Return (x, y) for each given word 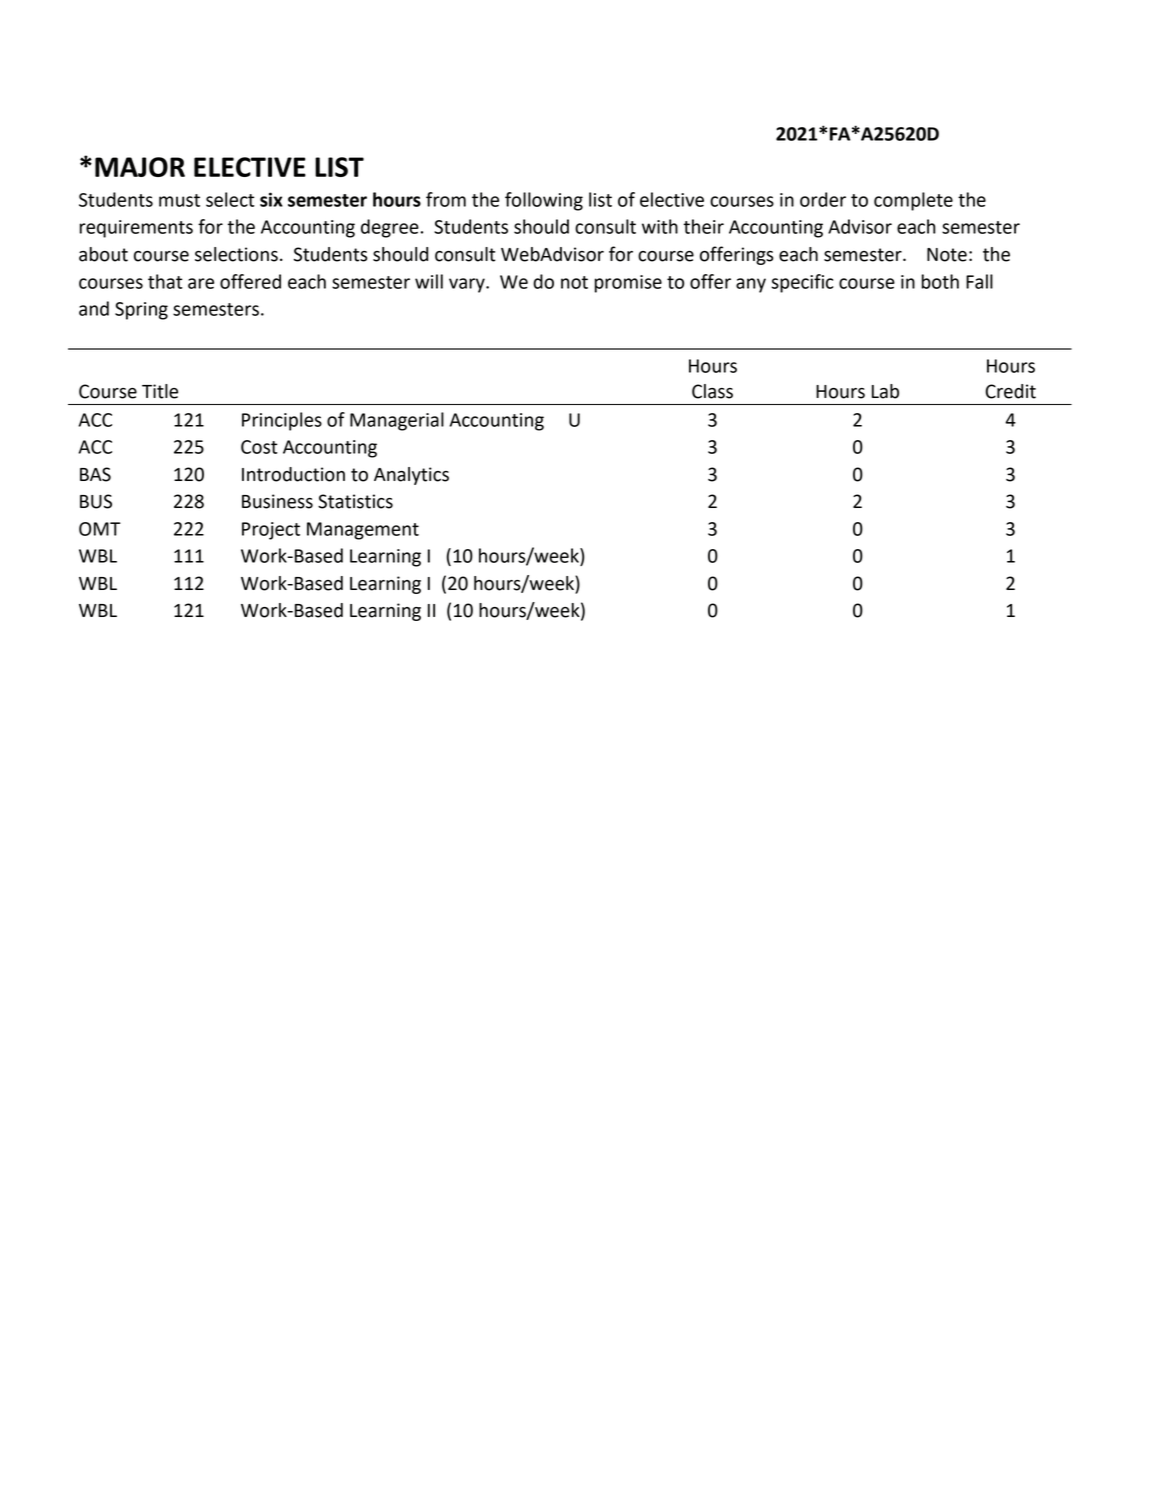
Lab (885, 391)
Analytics (411, 476)
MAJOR (140, 167)
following (544, 201)
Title (160, 391)
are (201, 283)
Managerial (397, 421)
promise (628, 284)
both (940, 281)
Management (363, 531)
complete (913, 201)
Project (271, 531)
